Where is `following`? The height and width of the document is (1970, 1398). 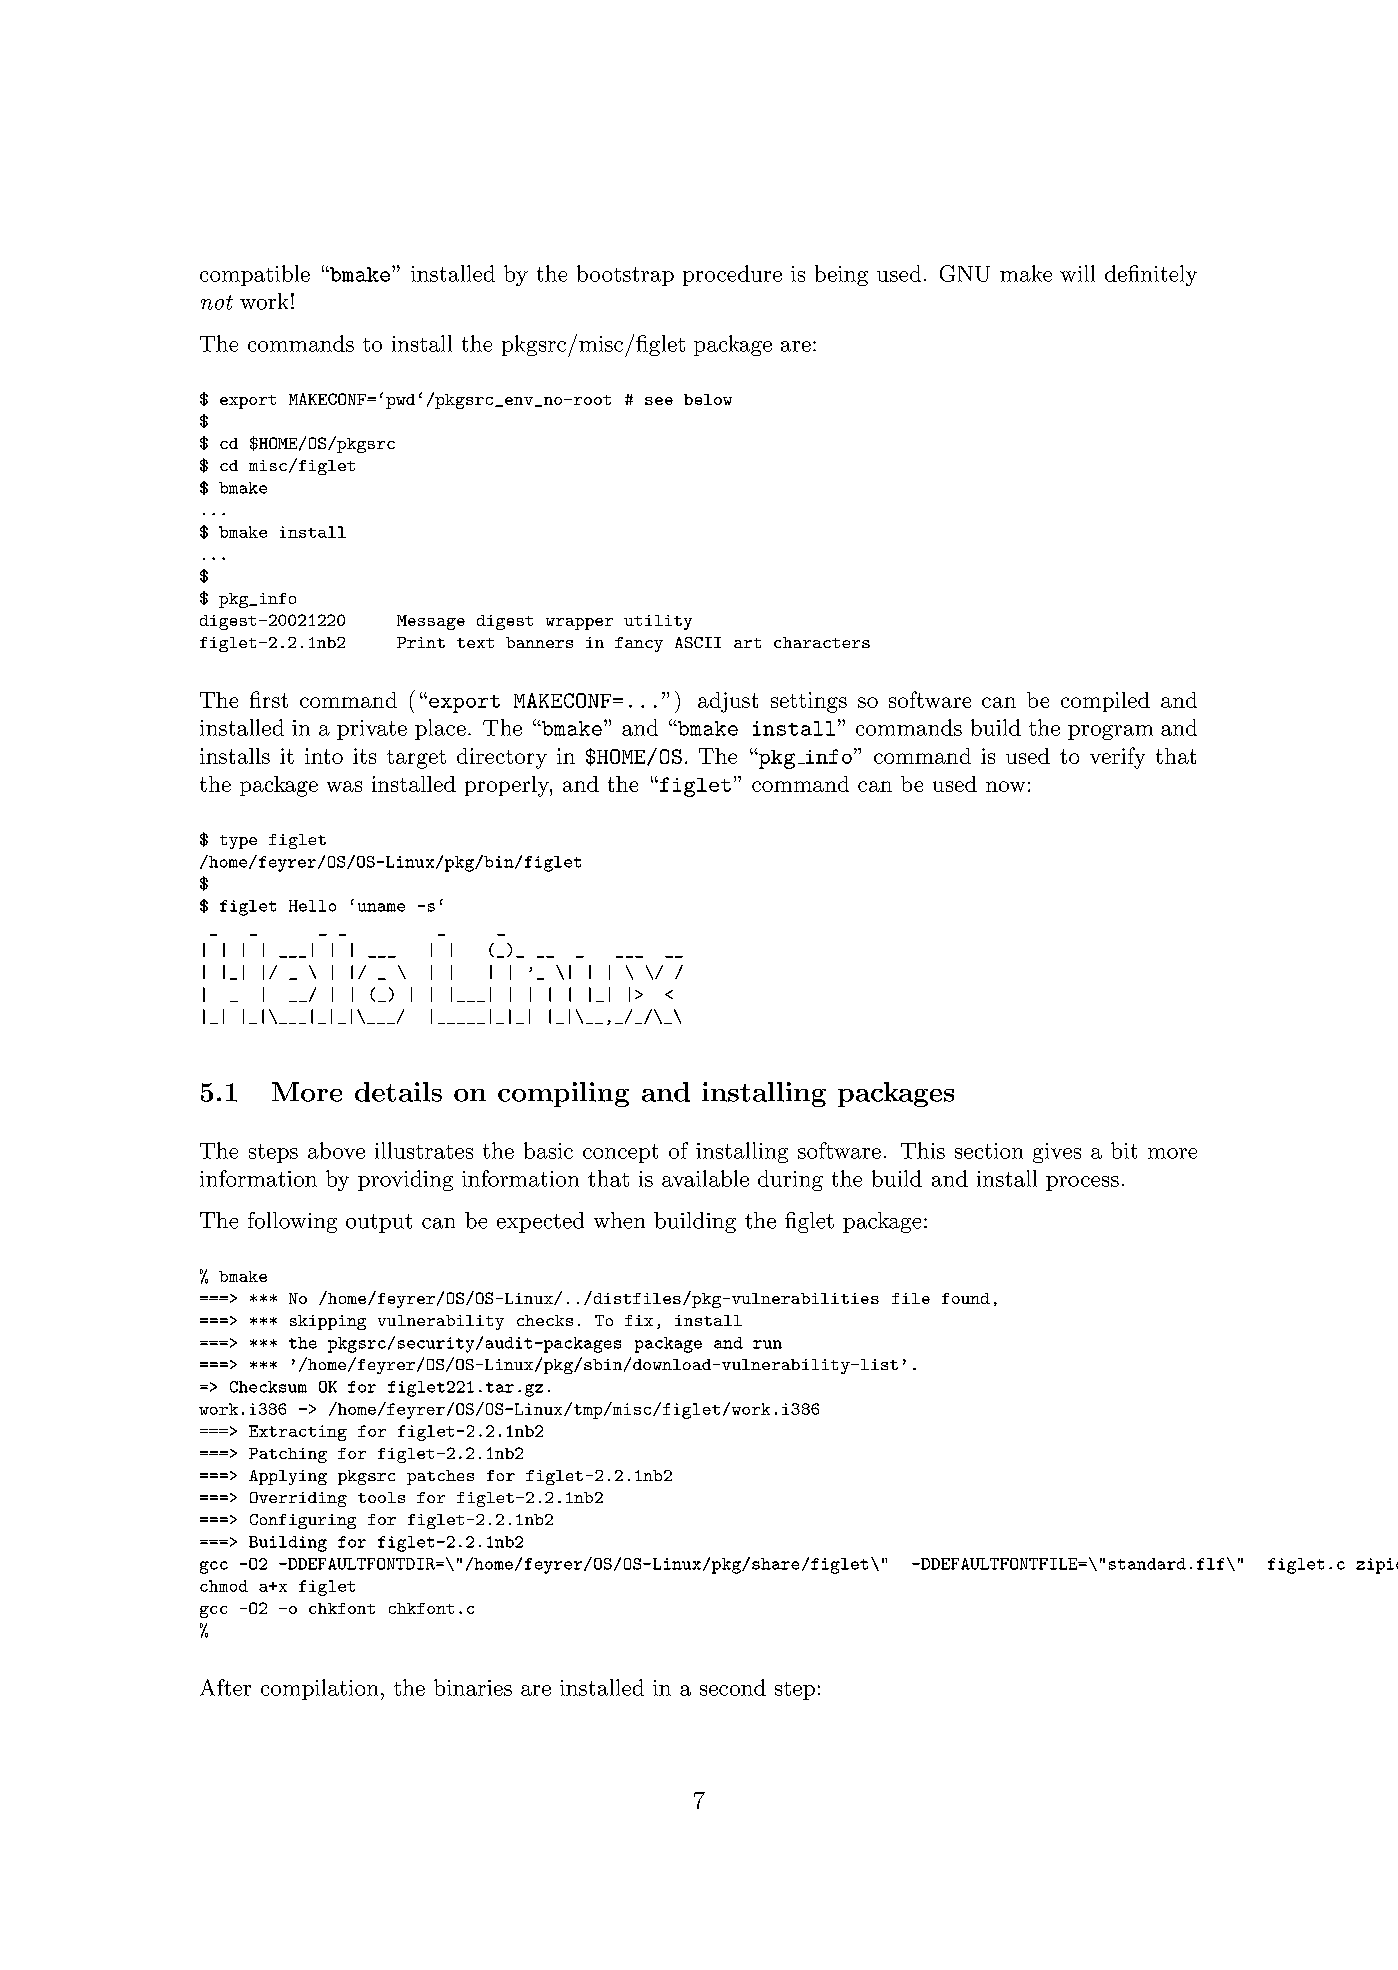 following is located at coordinates (292, 1222).
